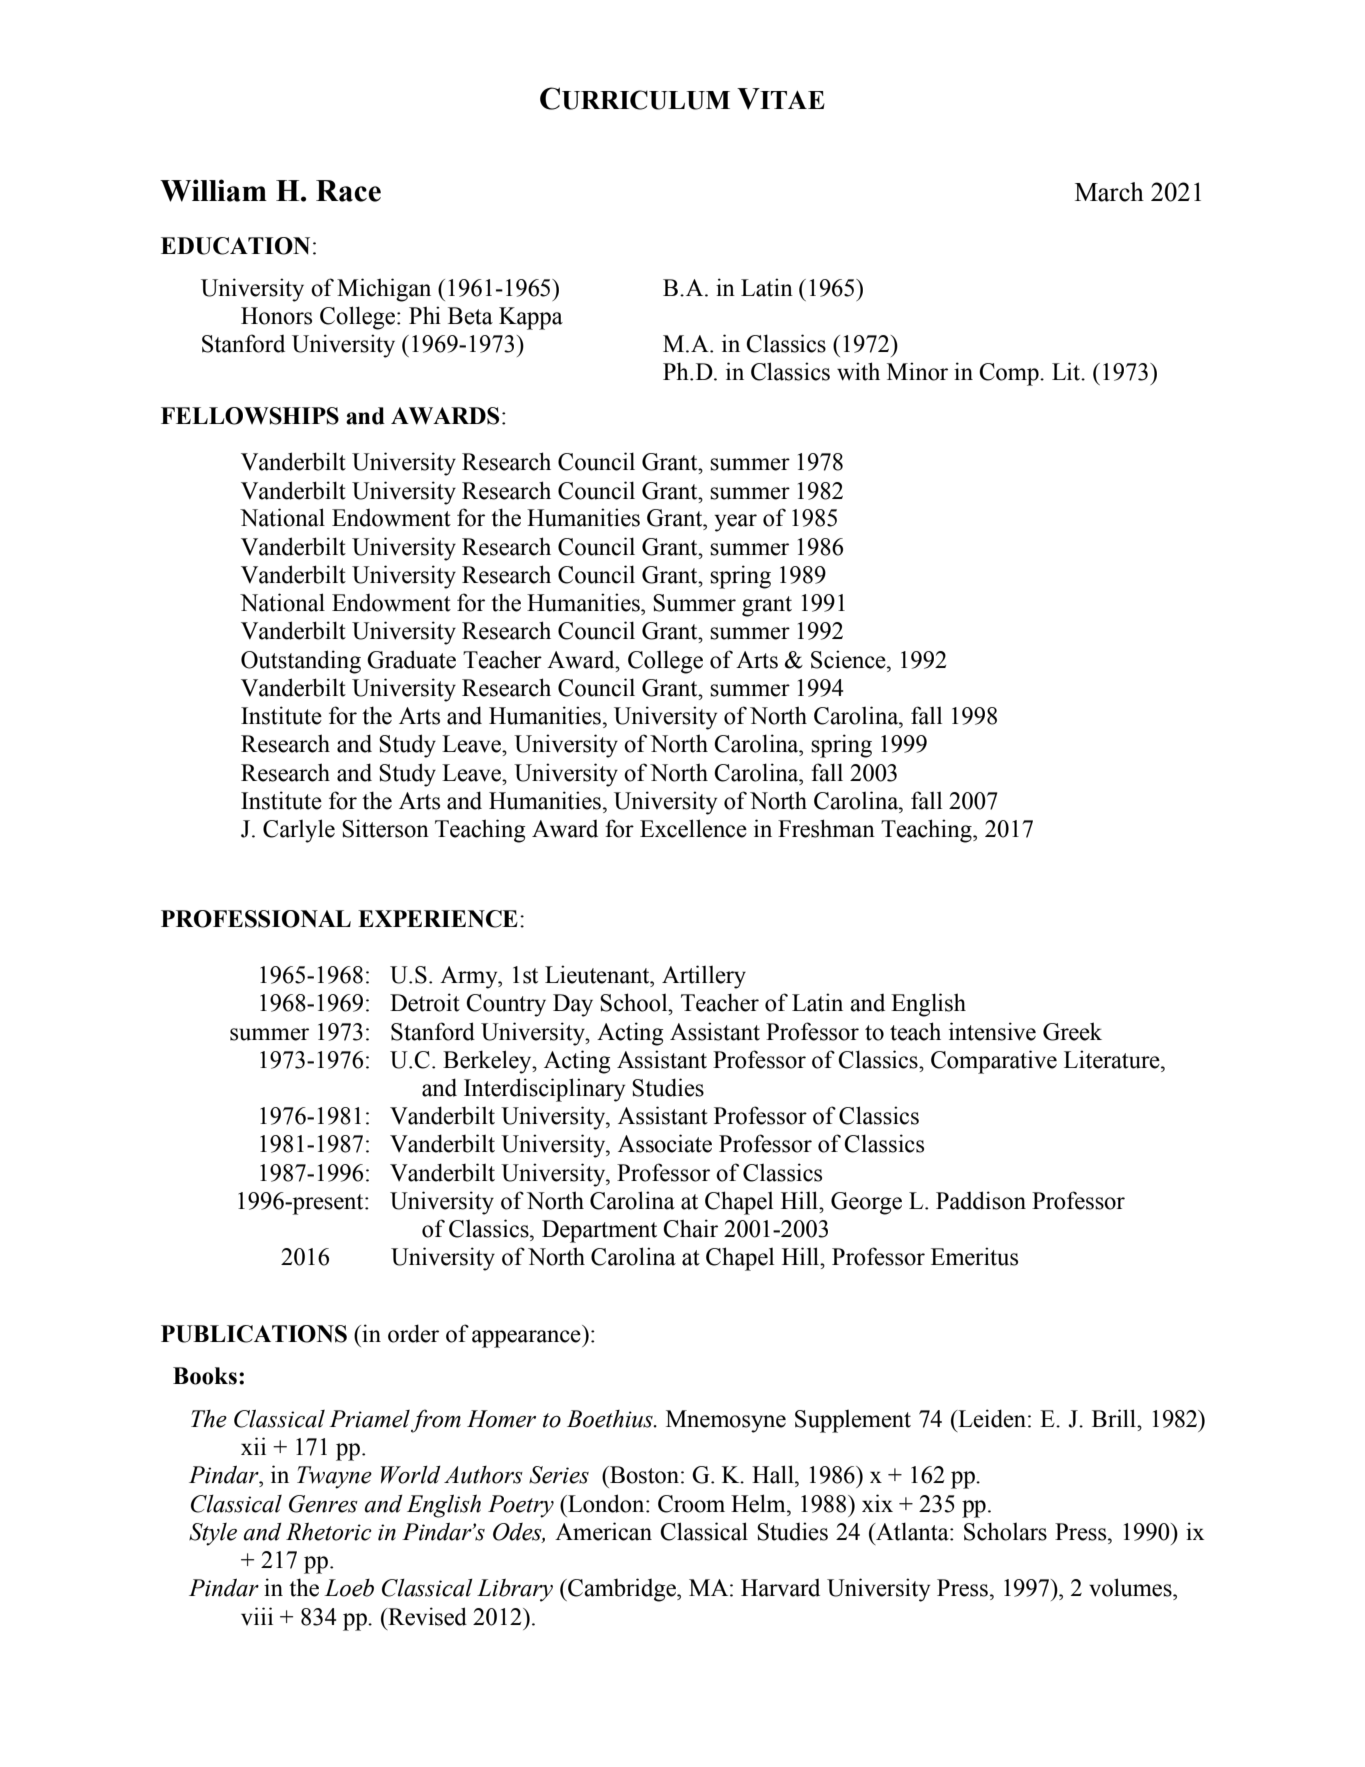  Describe the element at coordinates (974, 1256) in the screenshot. I see `Emeritus` at that location.
